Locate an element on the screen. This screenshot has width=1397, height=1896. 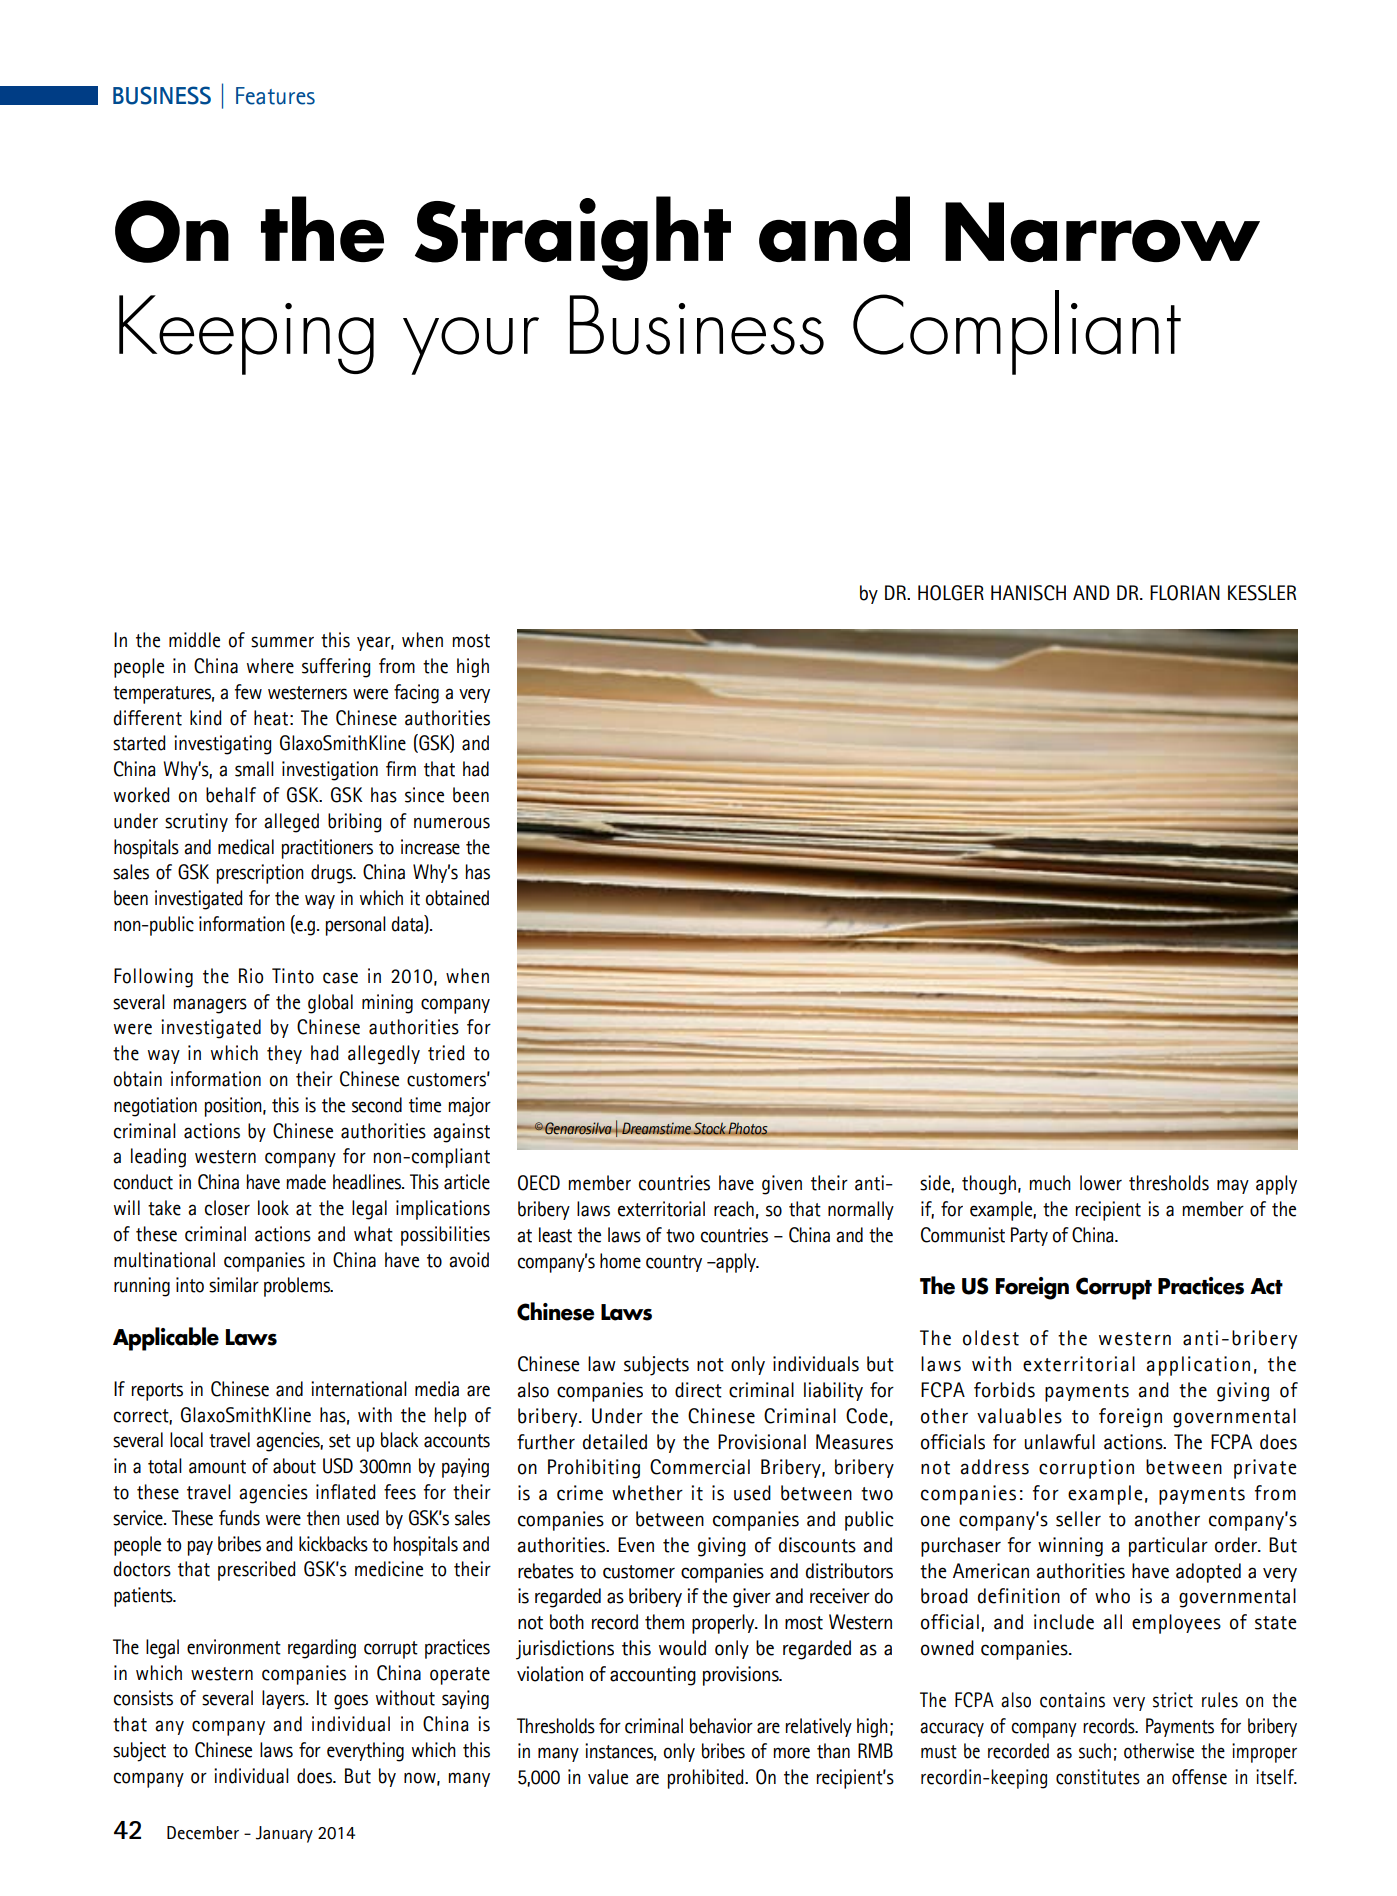
Features is located at coordinates (275, 96).
